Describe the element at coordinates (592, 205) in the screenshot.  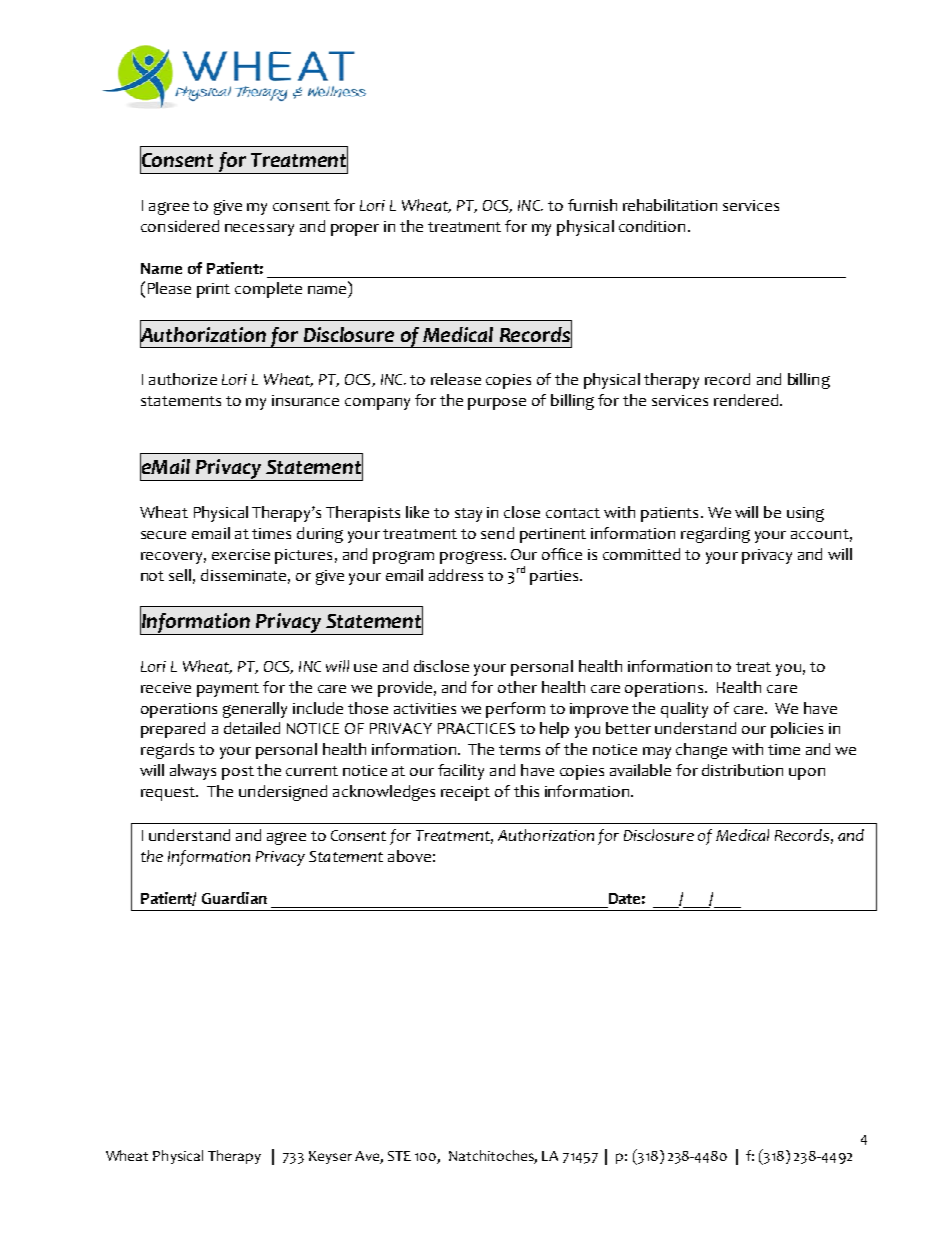
I see `furnish` at that location.
